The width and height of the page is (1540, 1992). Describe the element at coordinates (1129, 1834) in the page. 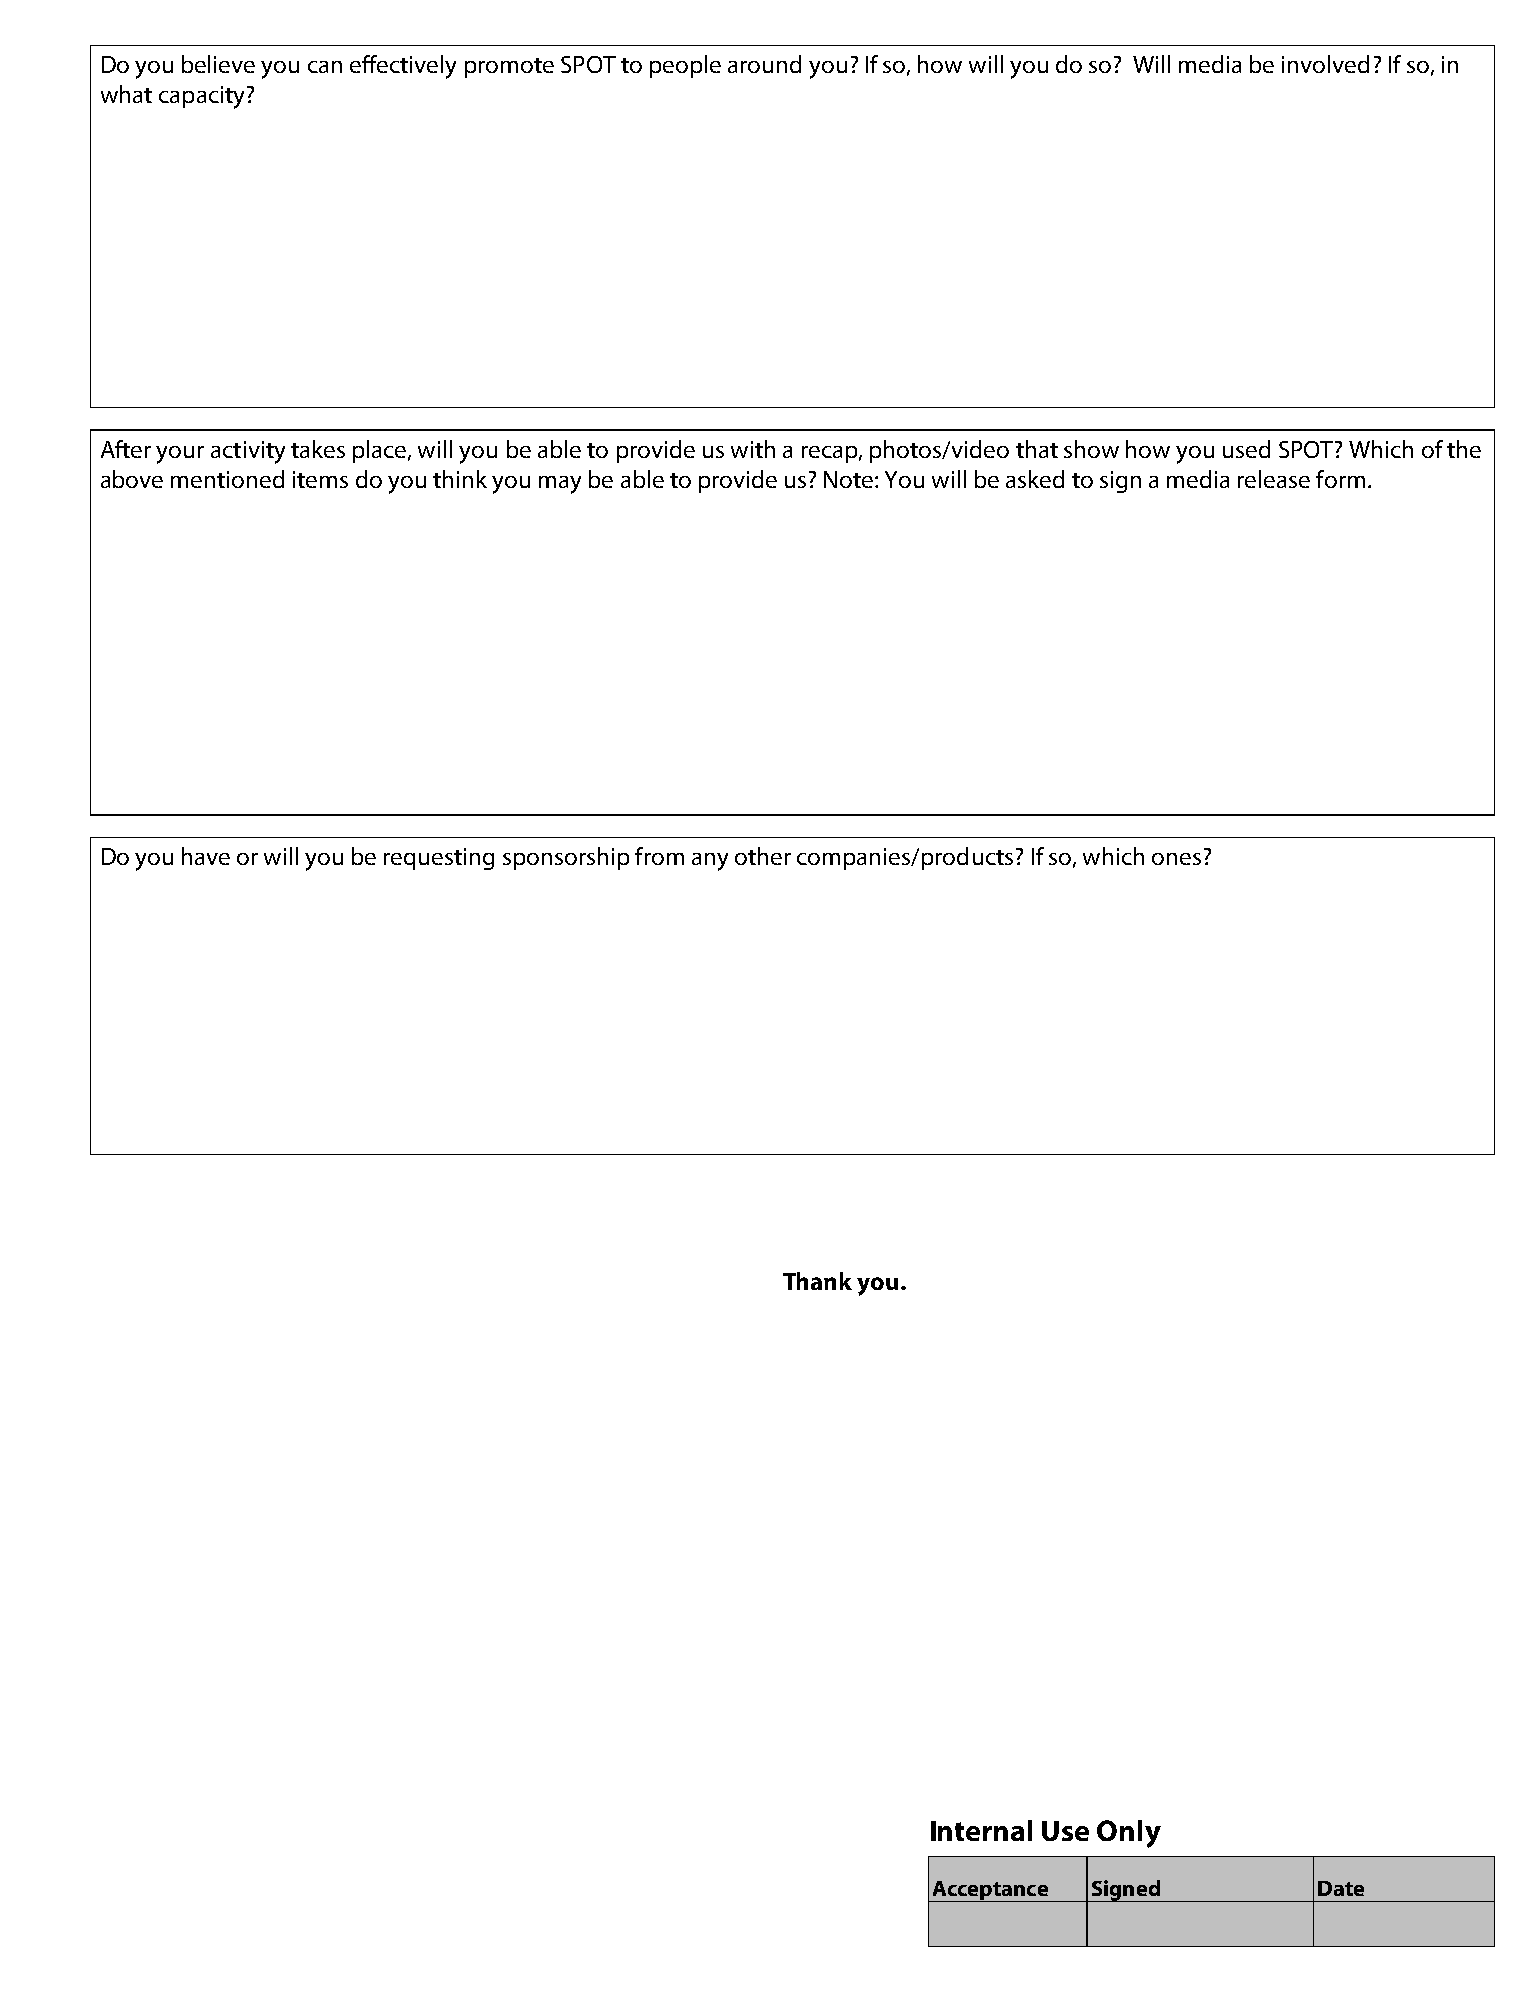

I see `Only` at that location.
